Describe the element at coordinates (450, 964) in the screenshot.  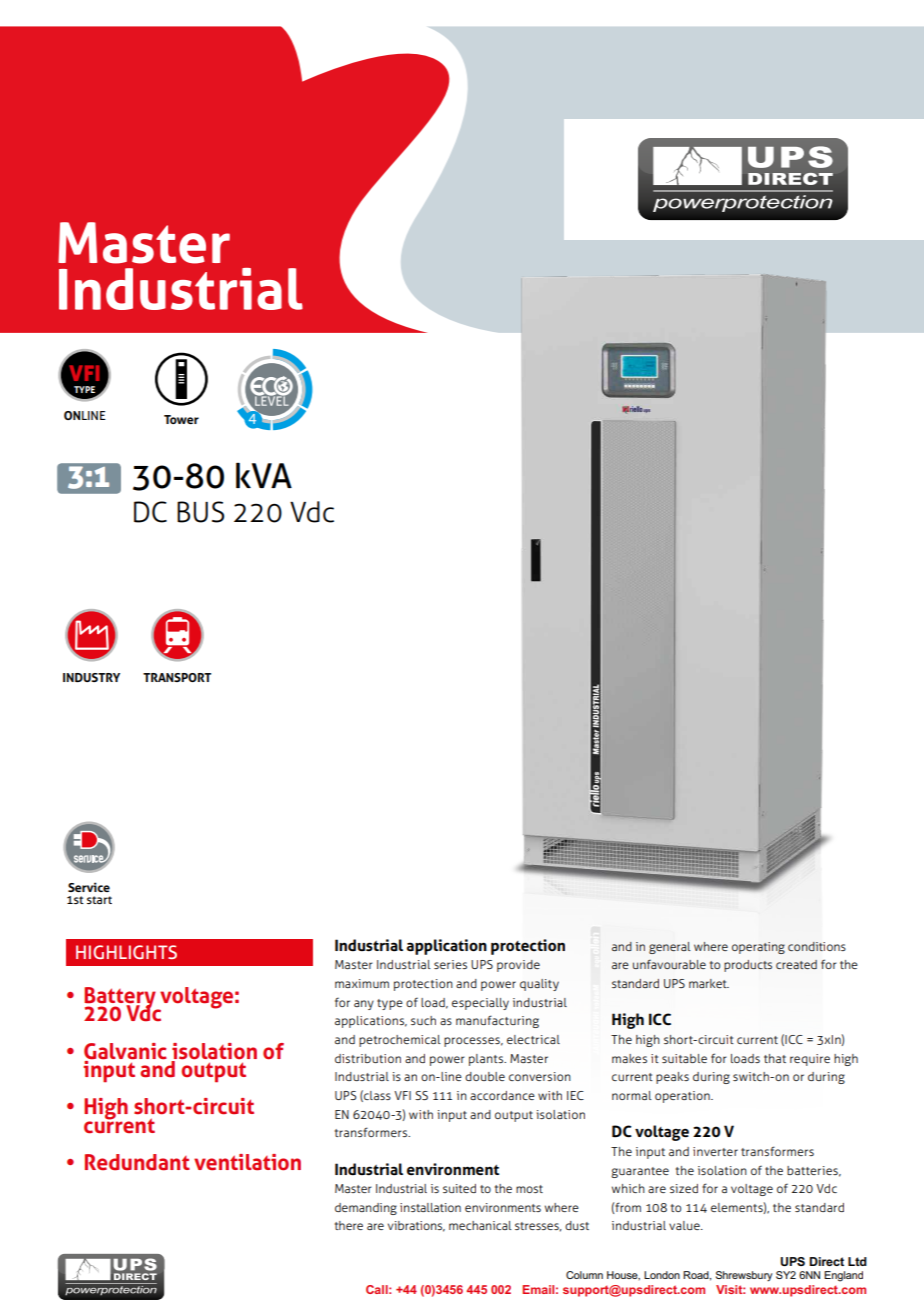
I see `series` at that location.
